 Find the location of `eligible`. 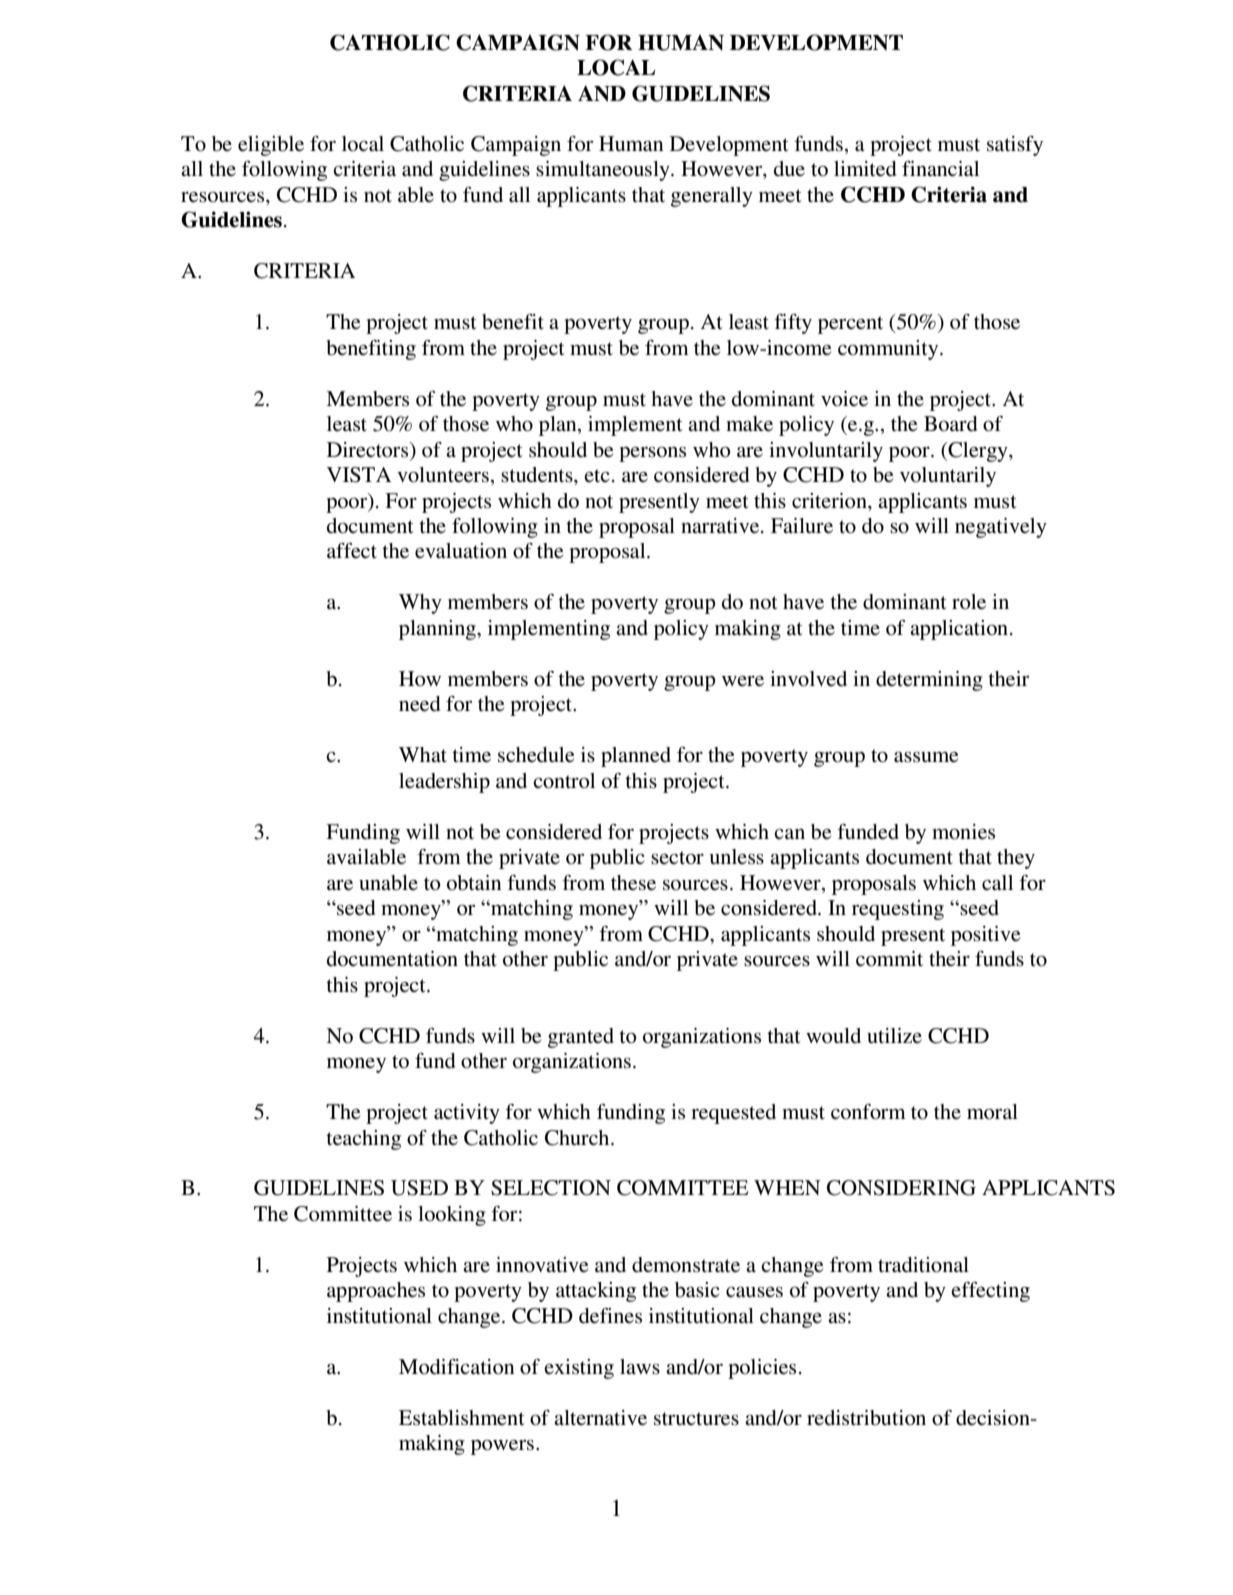

eligible is located at coordinates (271, 146).
